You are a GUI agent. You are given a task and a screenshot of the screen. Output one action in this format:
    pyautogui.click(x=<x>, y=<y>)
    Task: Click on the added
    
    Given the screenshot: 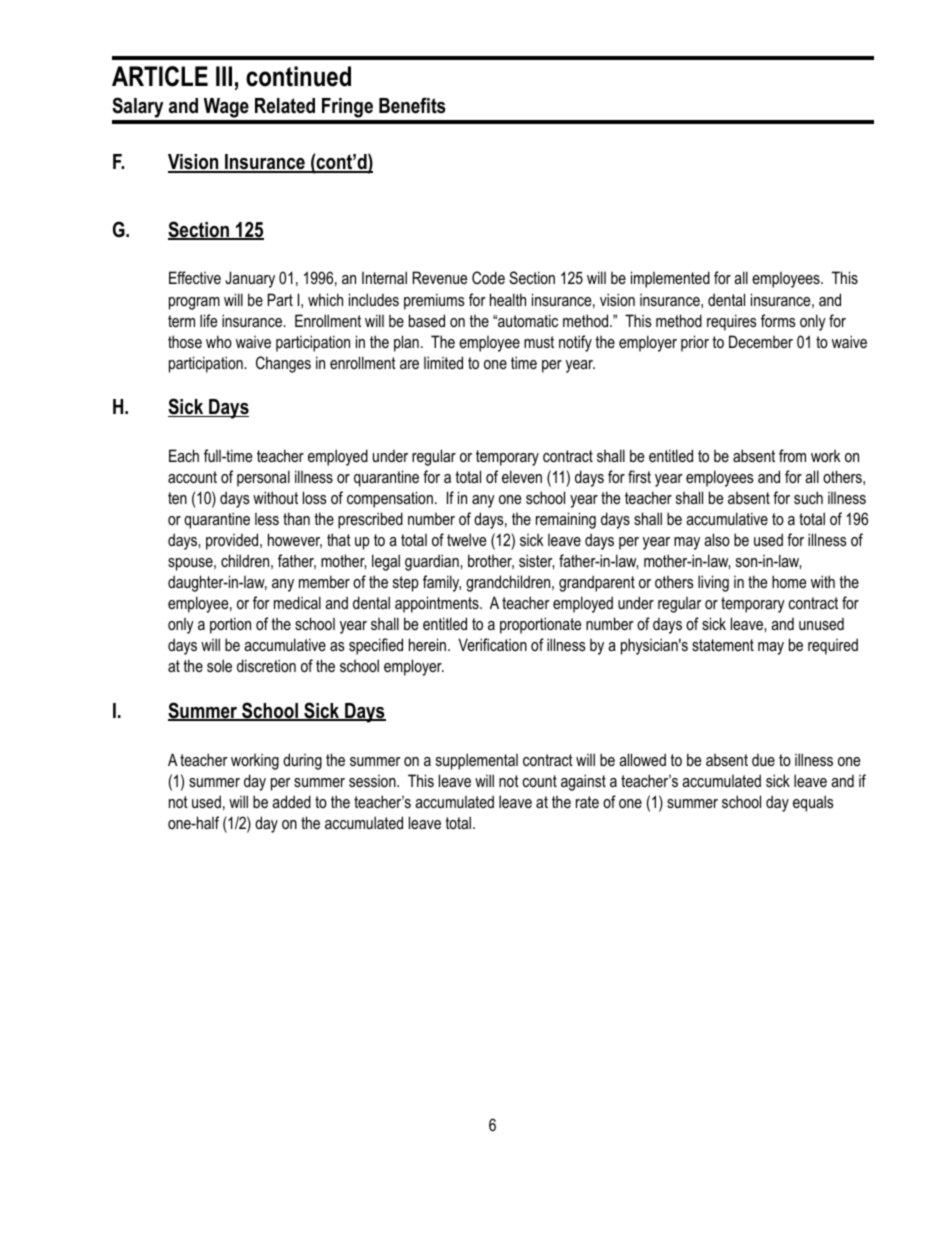 What is the action you would take?
    pyautogui.click(x=291, y=801)
